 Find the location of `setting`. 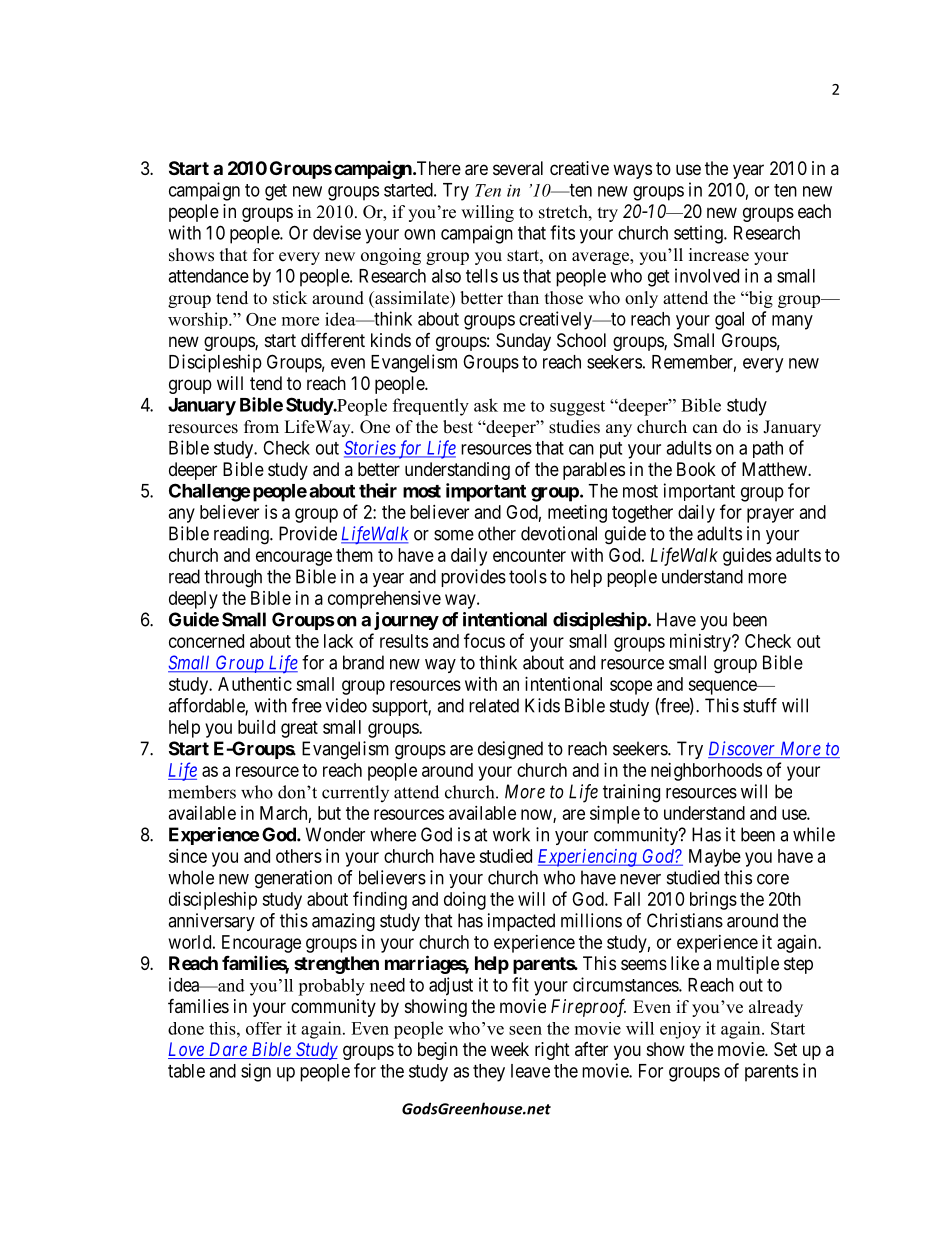

setting is located at coordinates (699, 234).
